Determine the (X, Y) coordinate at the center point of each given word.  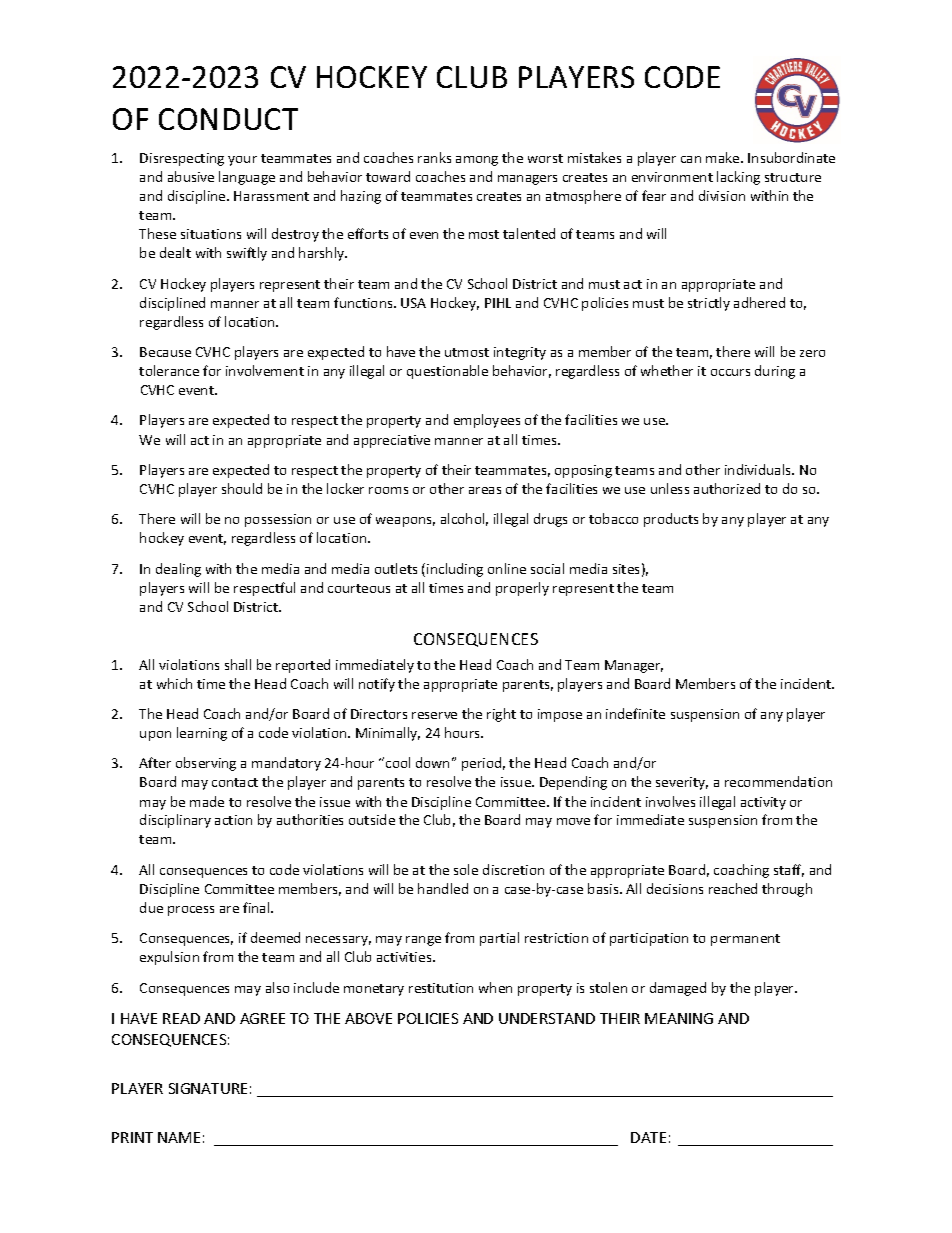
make (724, 157)
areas (485, 490)
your (242, 161)
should (242, 488)
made (207, 801)
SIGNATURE (208, 1088)
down (432, 762)
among (477, 161)
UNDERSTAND (547, 1018)
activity (763, 803)
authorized (727, 488)
